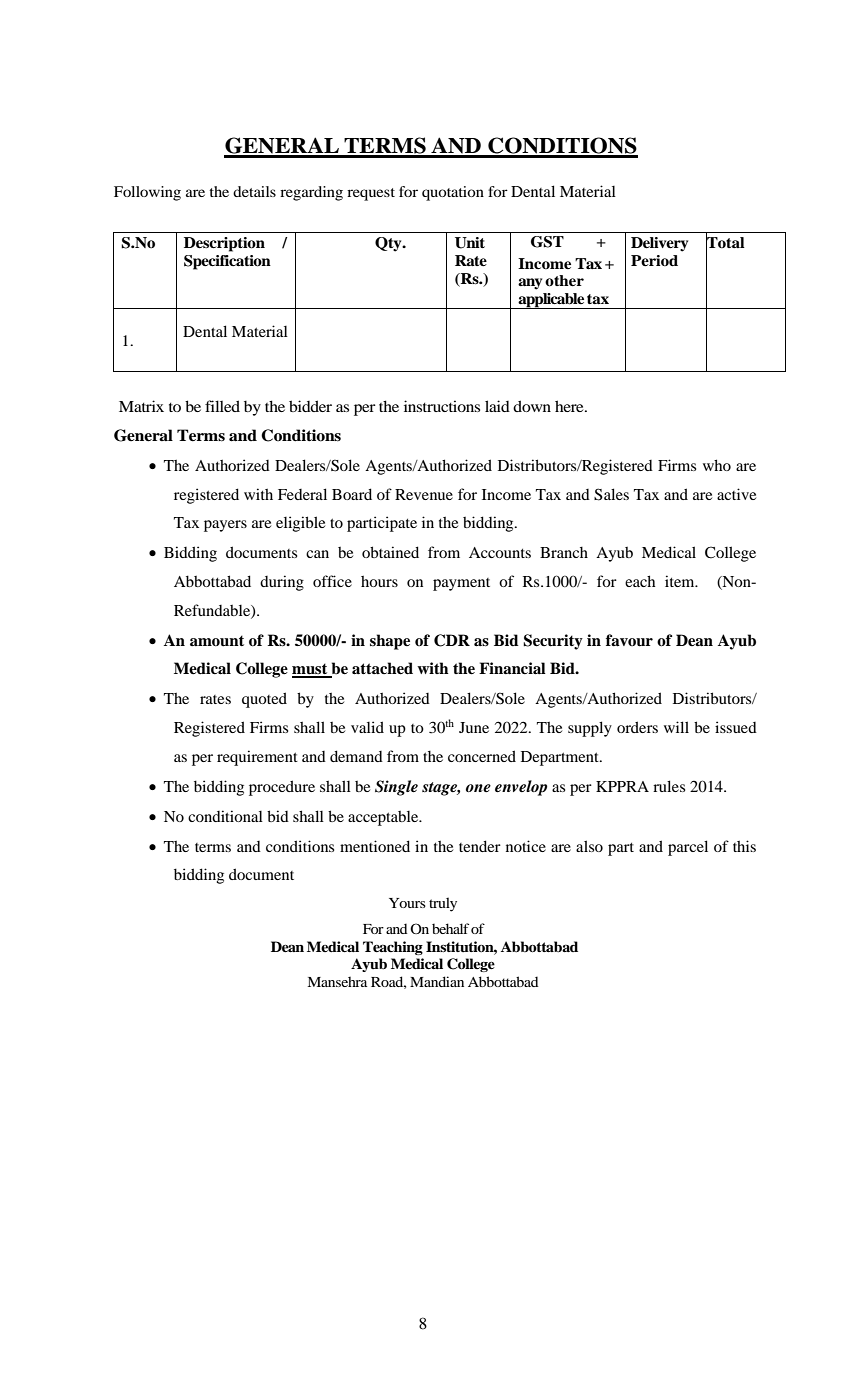  What do you see at coordinates (688, 848) in the document?
I see `parcel` at bounding box center [688, 848].
